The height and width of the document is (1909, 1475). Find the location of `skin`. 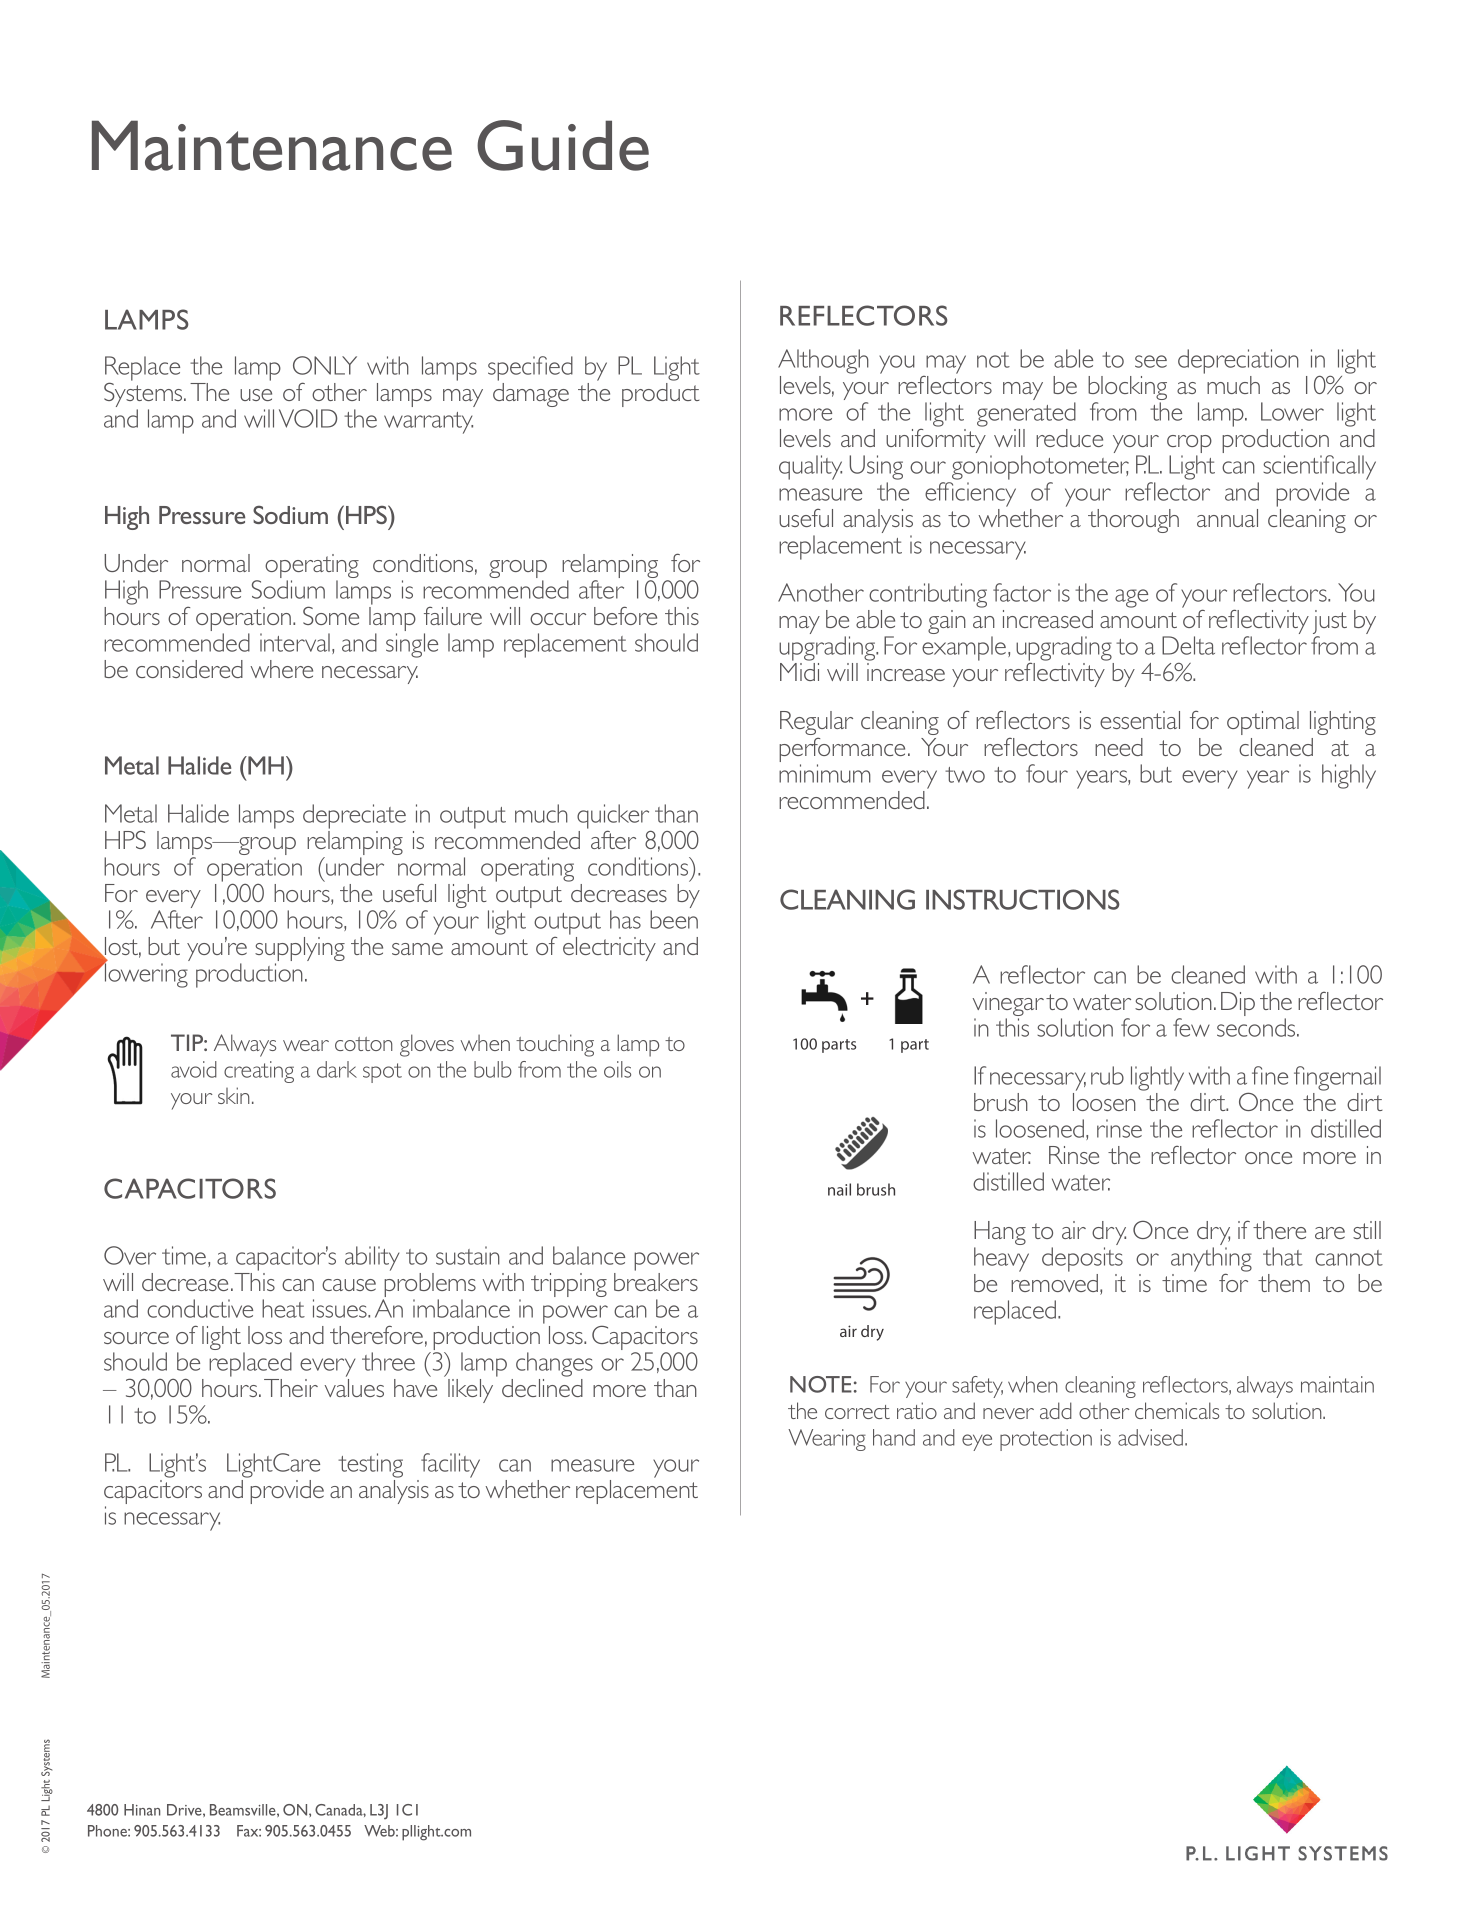

skin is located at coordinates (234, 1095).
